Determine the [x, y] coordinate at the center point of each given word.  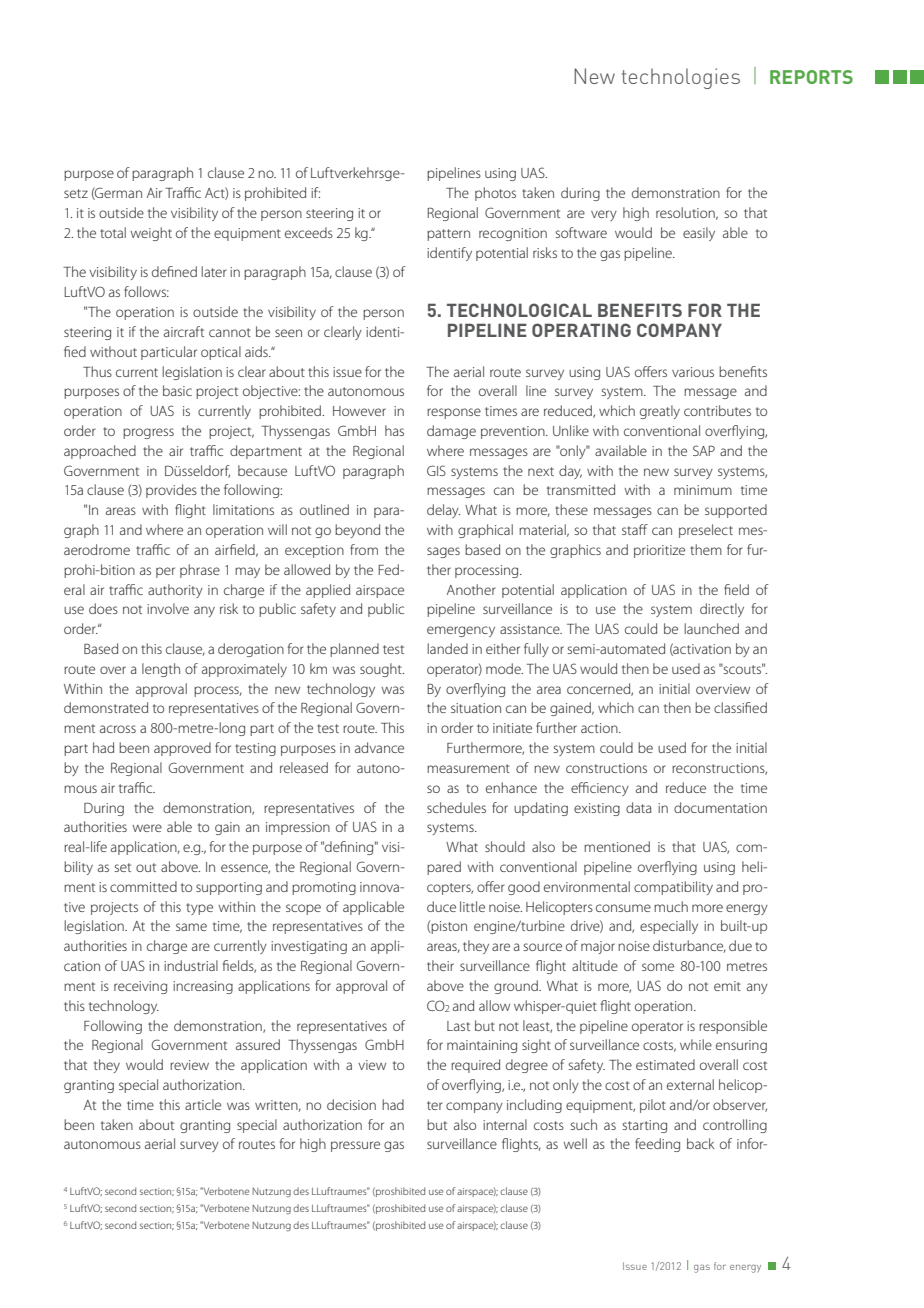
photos [495, 194]
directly [722, 610]
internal [505, 1124]
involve [168, 608]
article [203, 1104]
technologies [681, 78]
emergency [461, 631]
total [113, 232]
